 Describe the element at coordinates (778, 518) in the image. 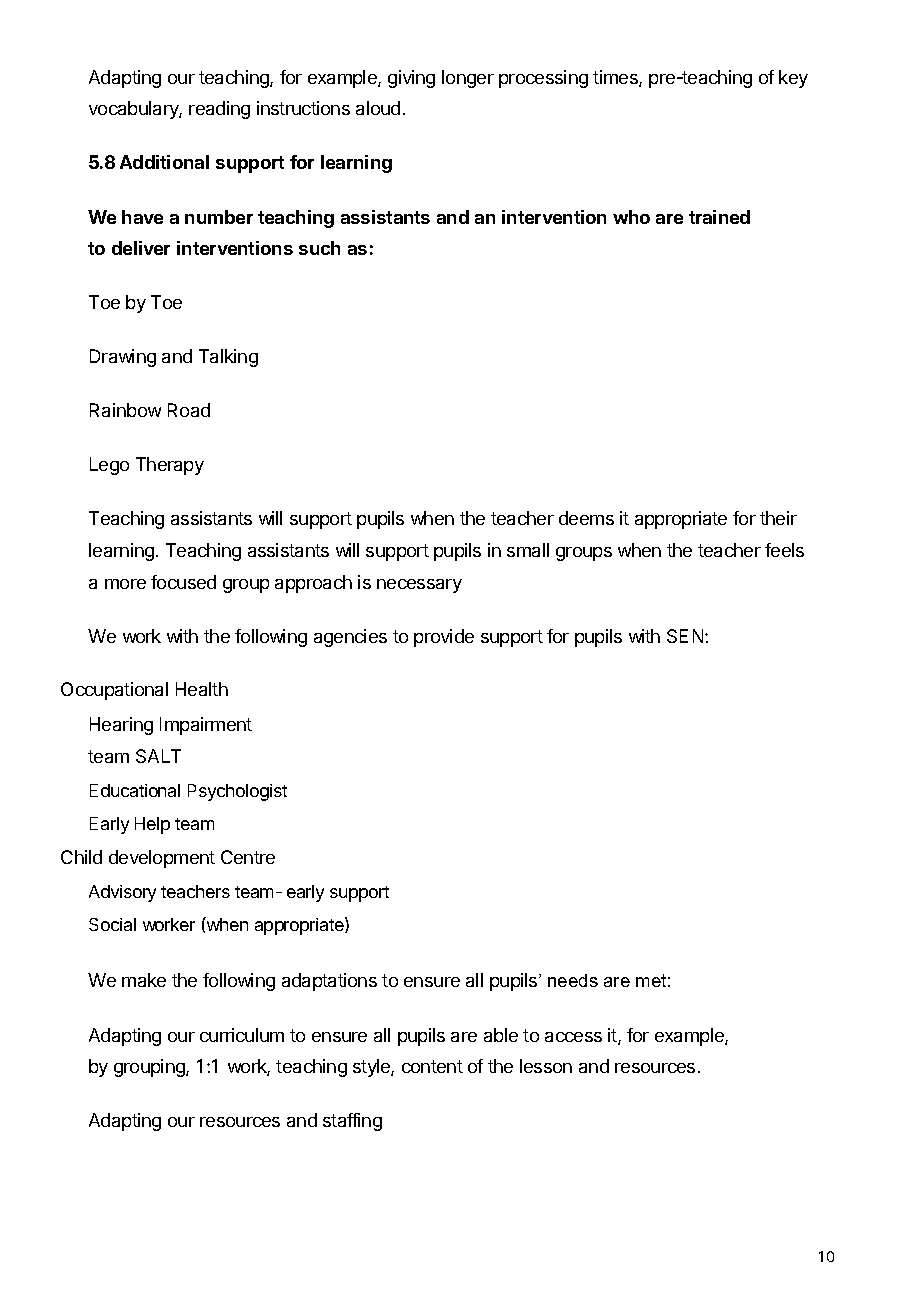

I see `their` at that location.
